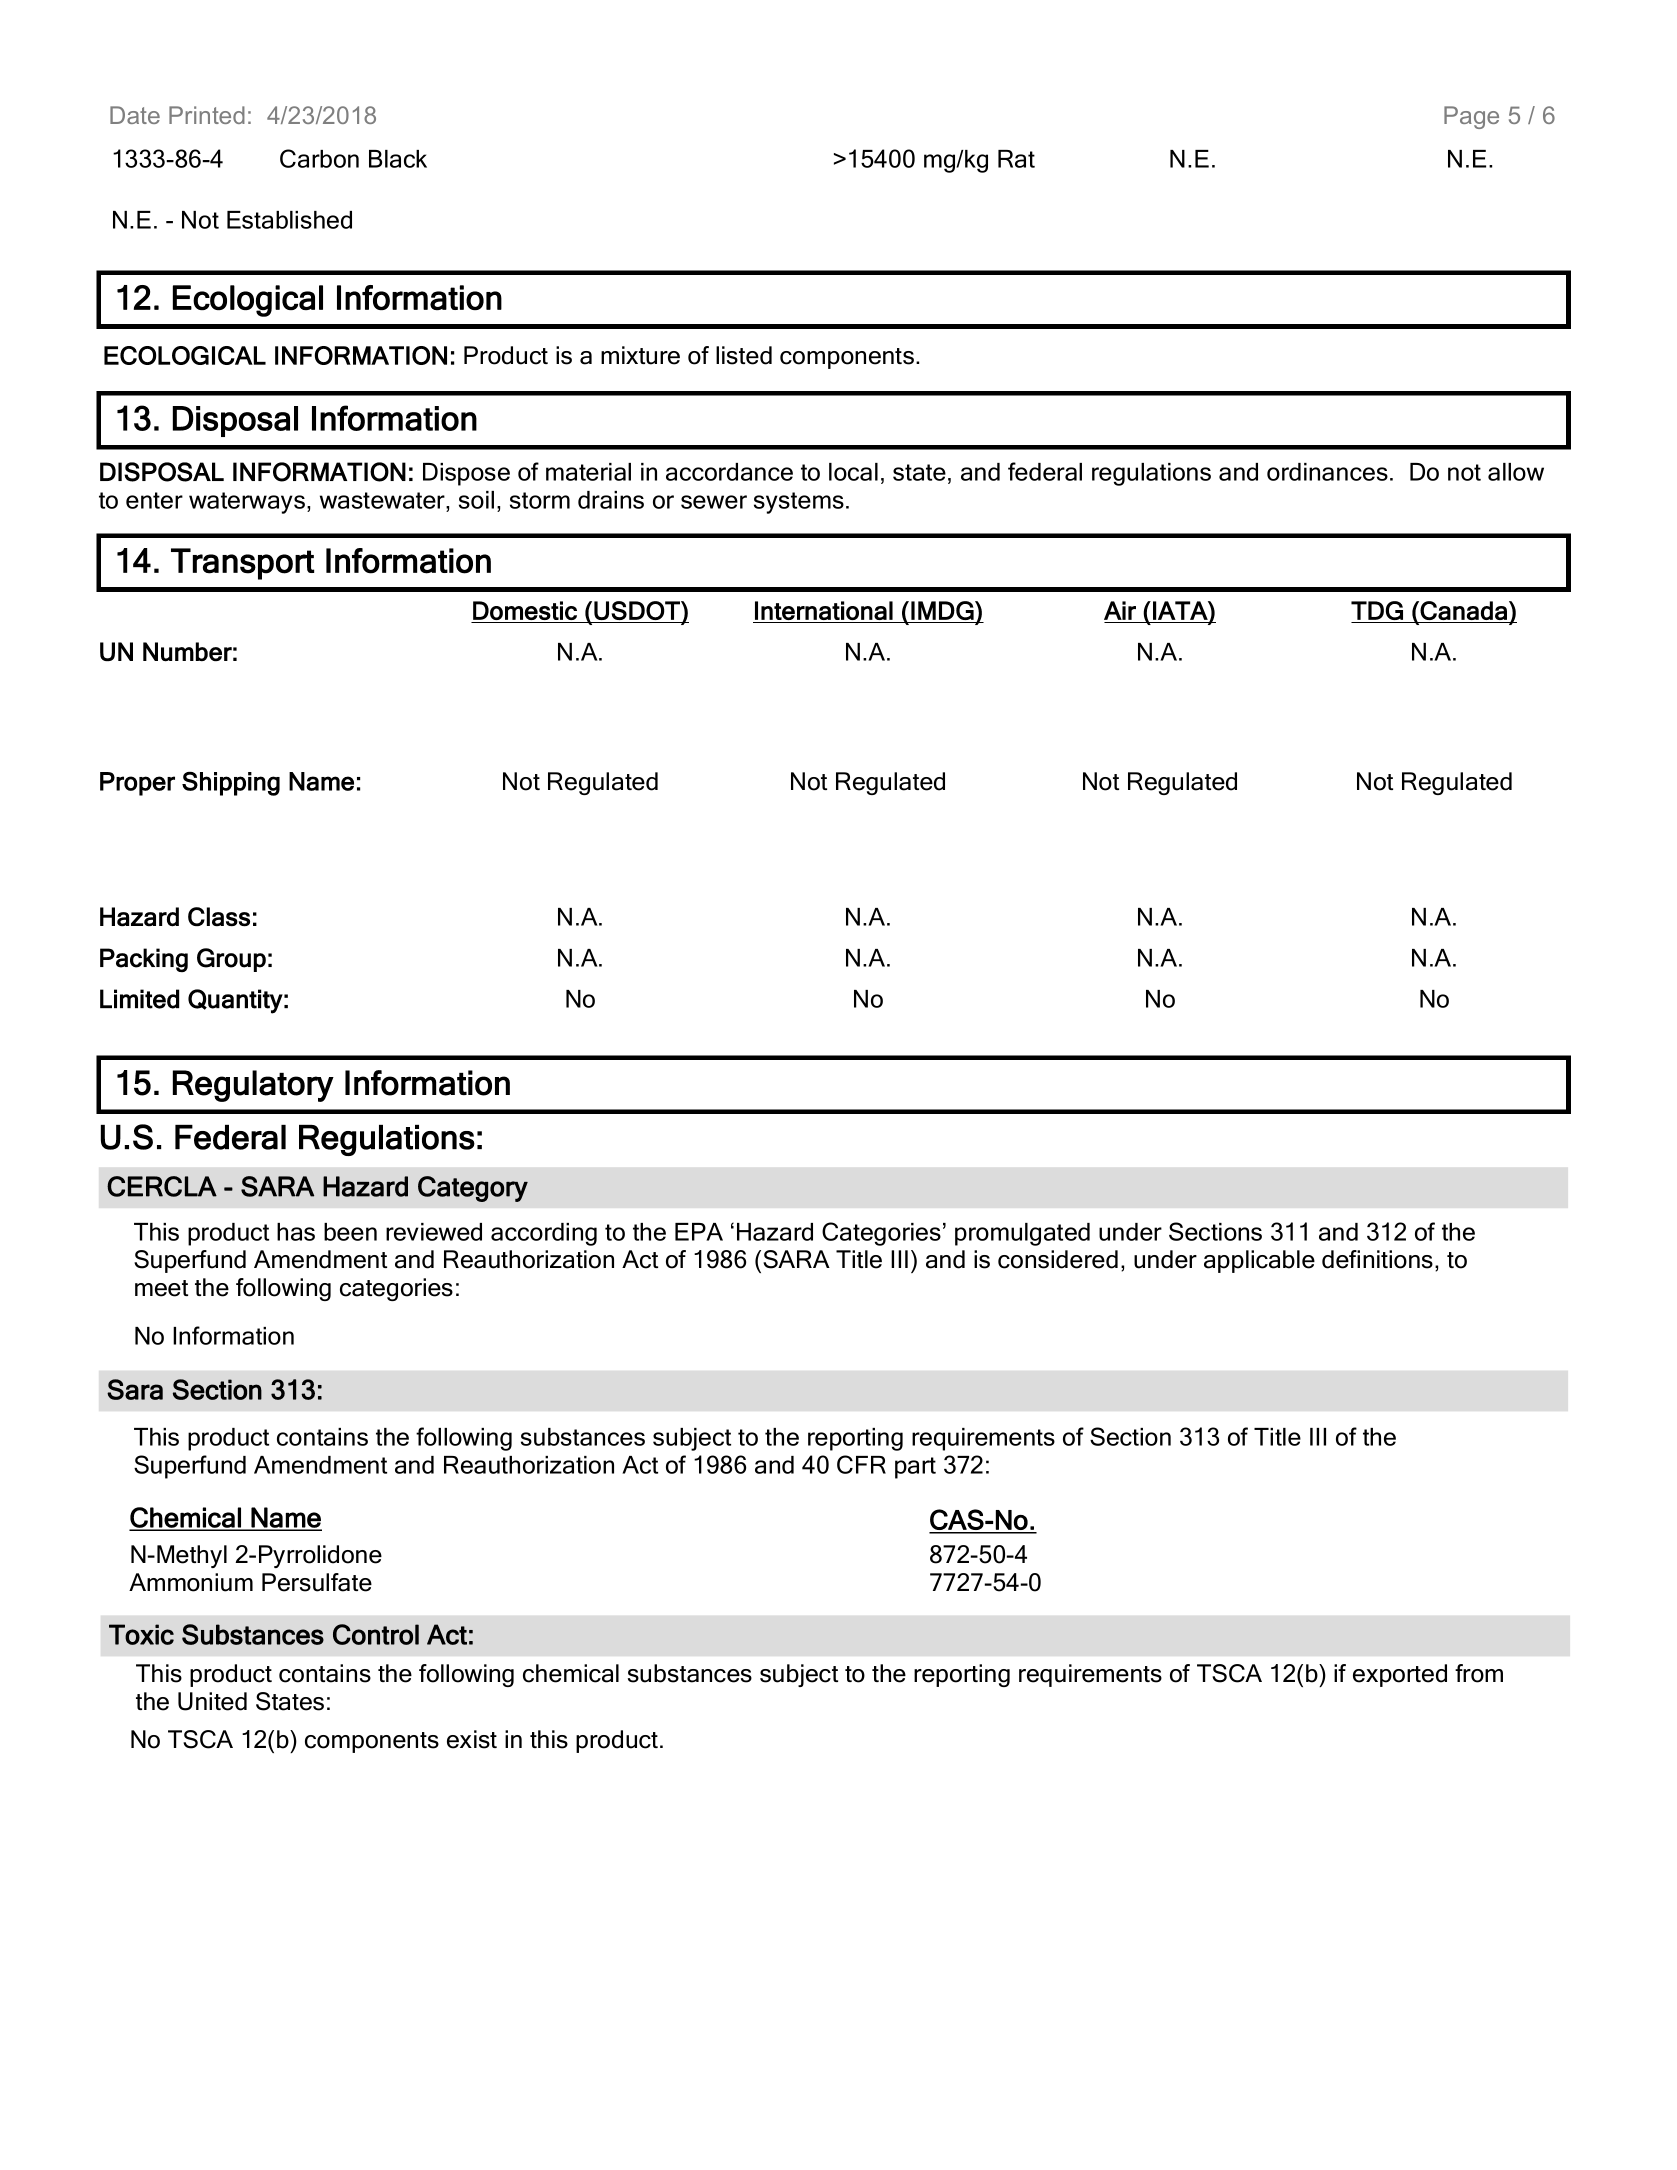  What do you see at coordinates (472, 1739) in the screenshot?
I see `exist` at bounding box center [472, 1739].
